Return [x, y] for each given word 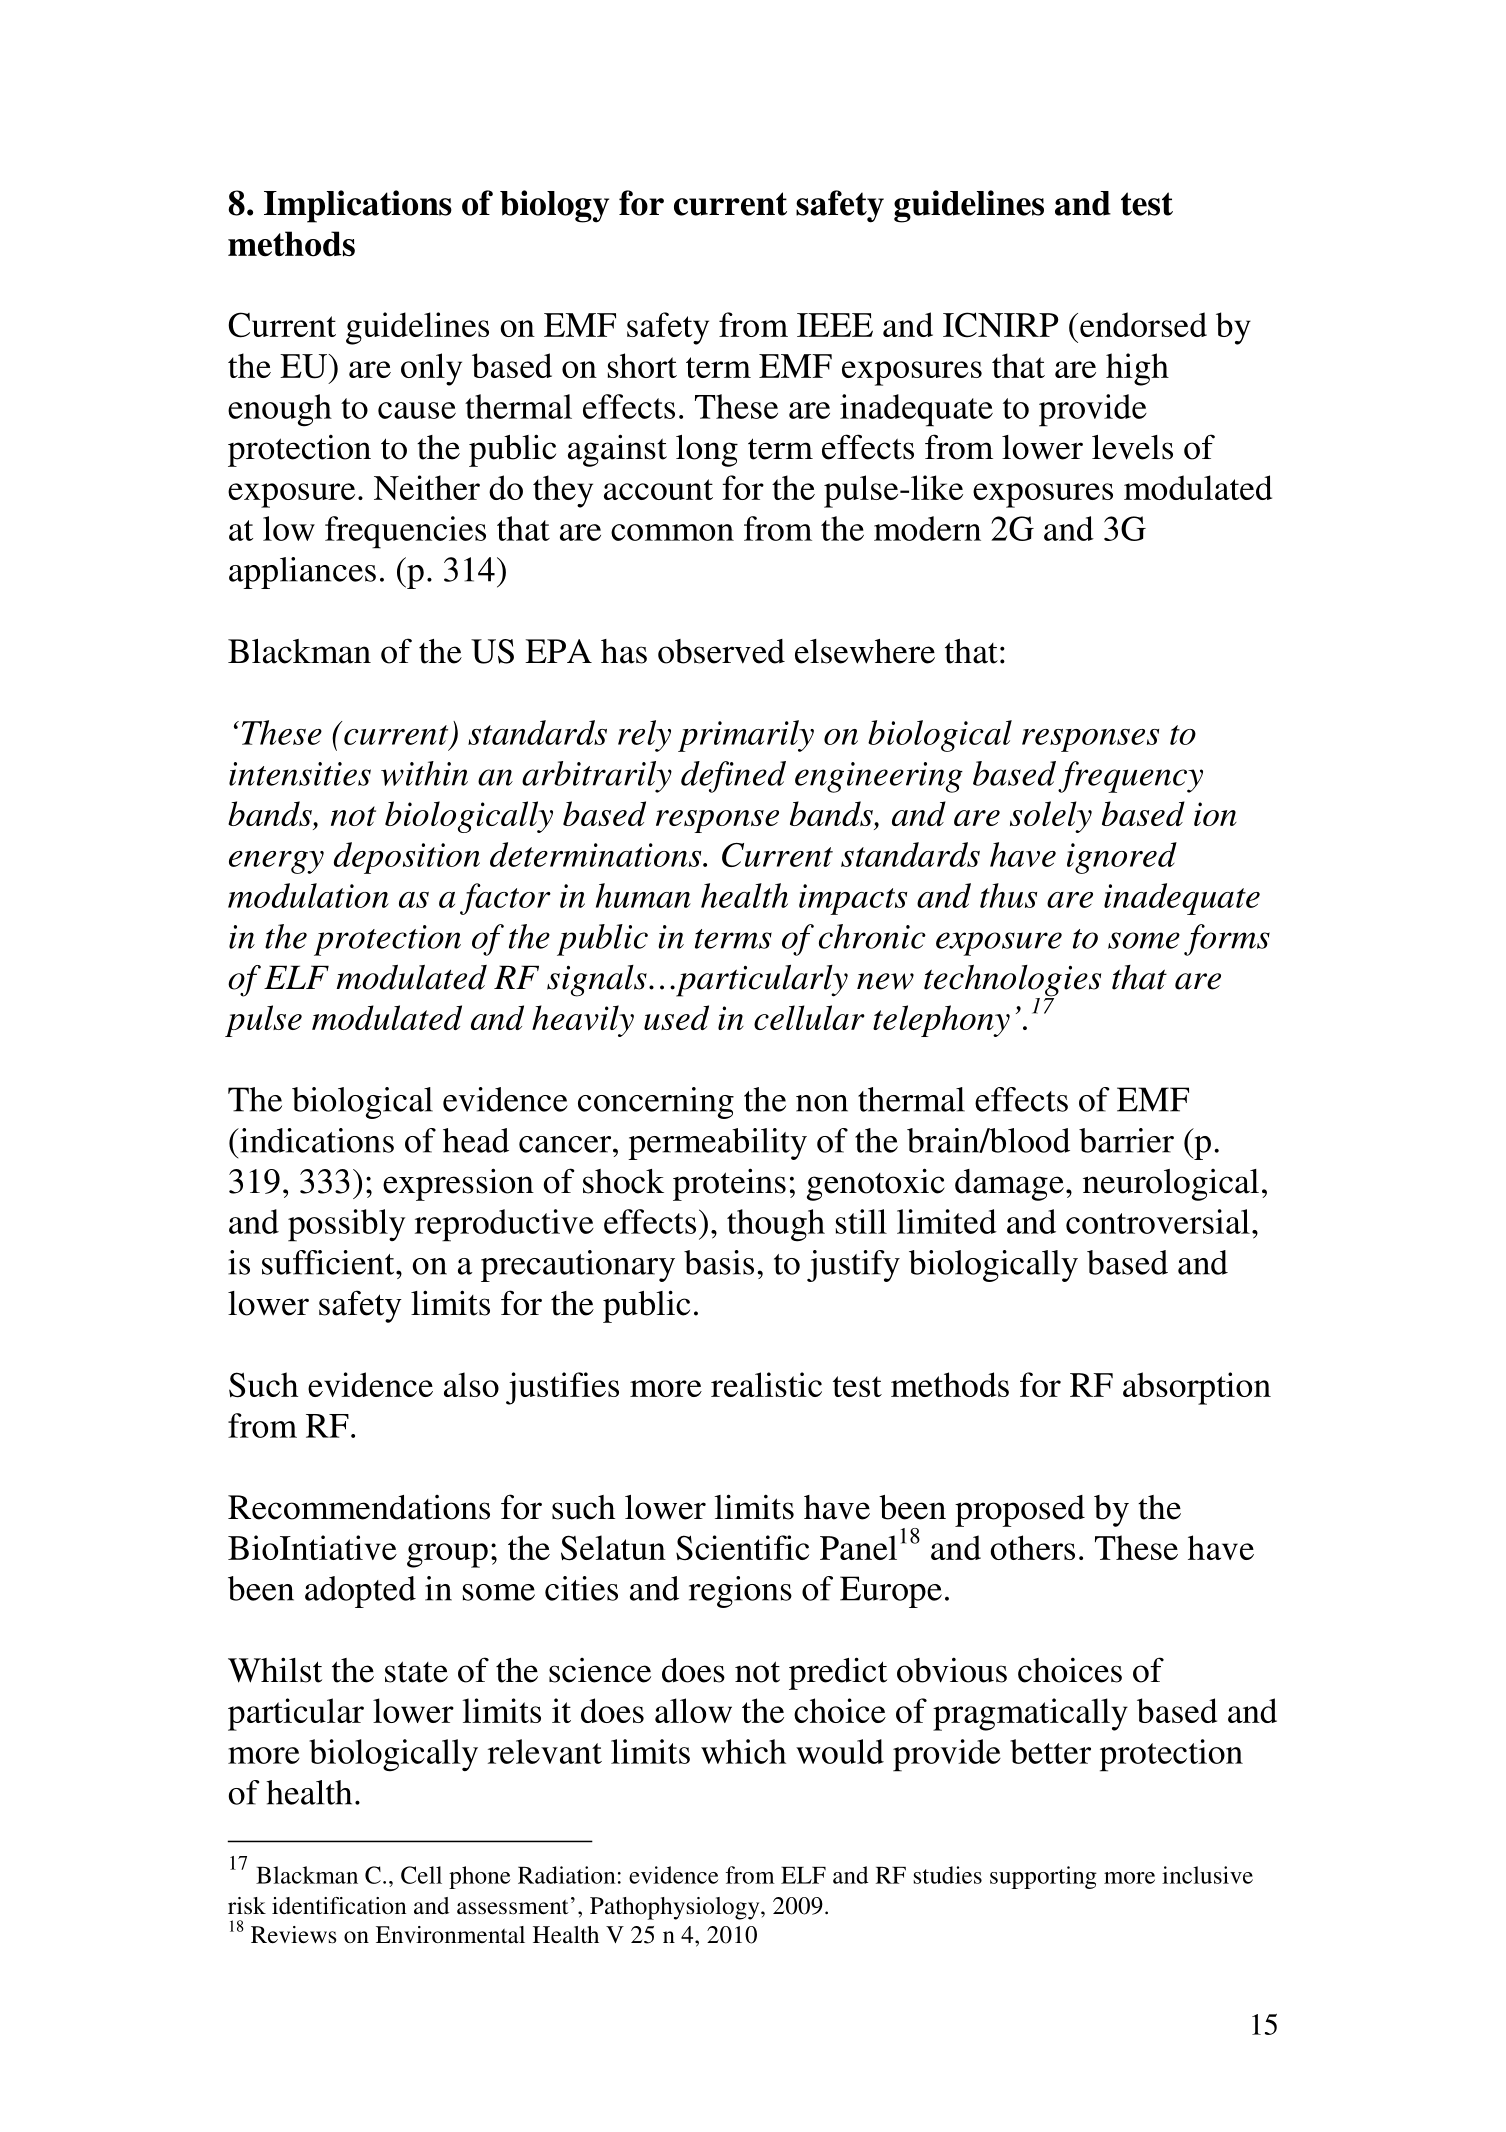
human [643, 895]
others [1032, 1547]
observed [721, 651]
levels [1132, 447]
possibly [346, 1225]
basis [719, 1262]
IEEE [835, 325]
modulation [308, 895]
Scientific [742, 1547]
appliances [302, 573]
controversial [1158, 1221]
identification [339, 1906]
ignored [1122, 858]
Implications [358, 206]
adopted [360, 1592]
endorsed [1143, 324]
